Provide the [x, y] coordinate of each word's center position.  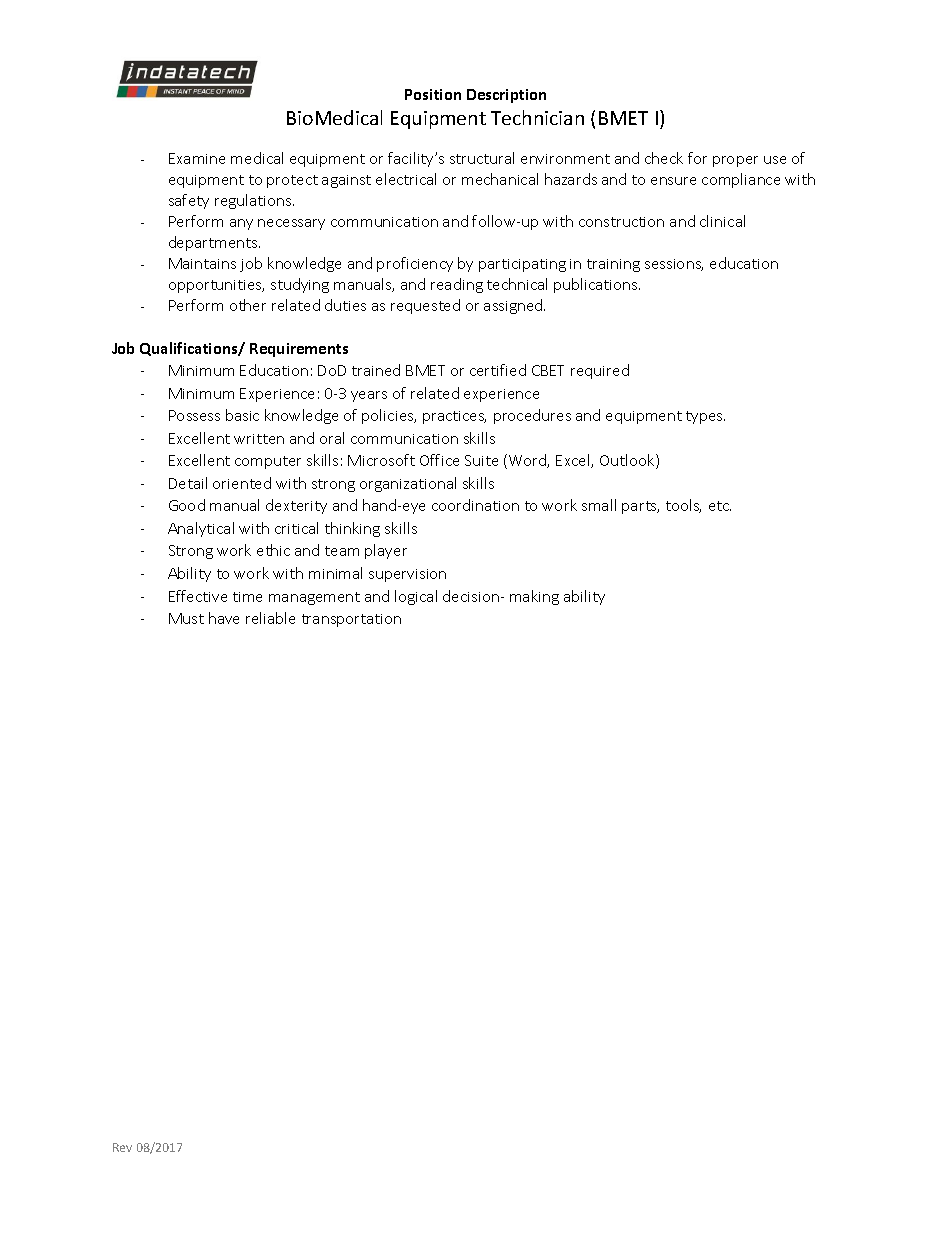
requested [425, 306]
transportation [351, 620]
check [664, 158]
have [224, 618]
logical [416, 597]
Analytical [201, 529]
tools [683, 506]
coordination [475, 505]
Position [433, 94]
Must [186, 618]
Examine [197, 158]
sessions [674, 265]
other [248, 305]
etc [720, 506]
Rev [122, 1147]
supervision [407, 575]
